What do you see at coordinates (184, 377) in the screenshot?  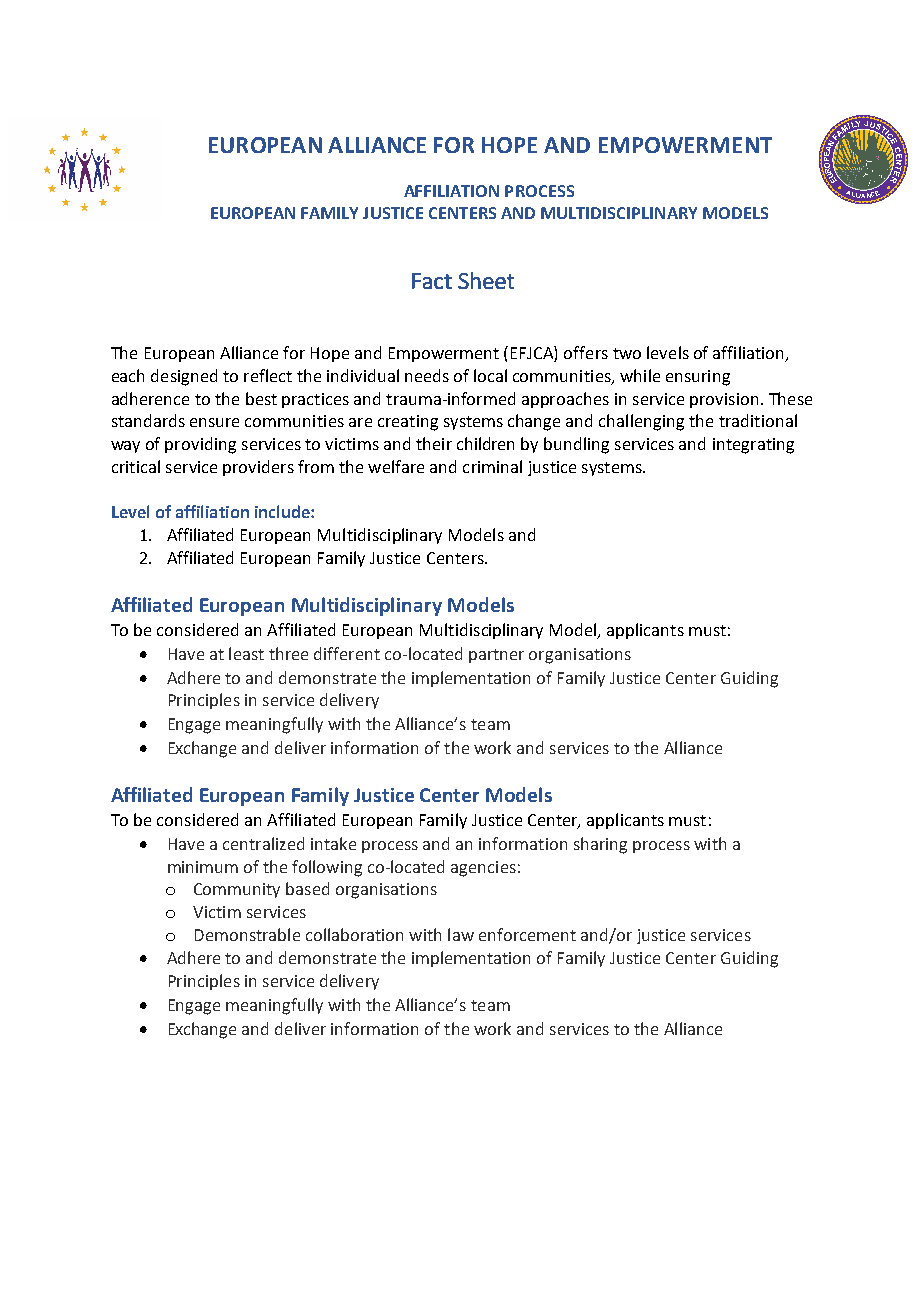 I see `designed` at bounding box center [184, 377].
